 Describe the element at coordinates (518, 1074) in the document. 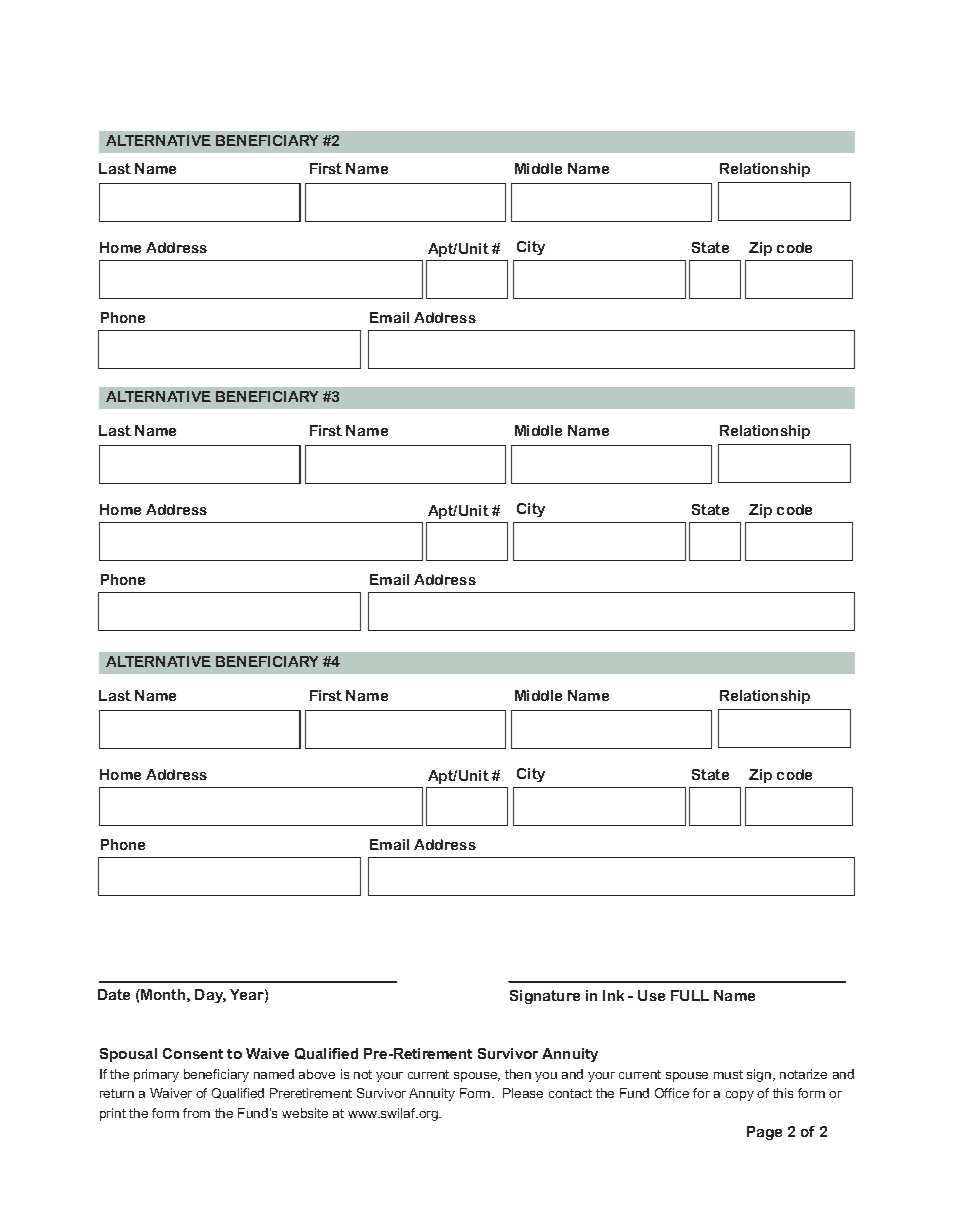

I see `then` at that location.
